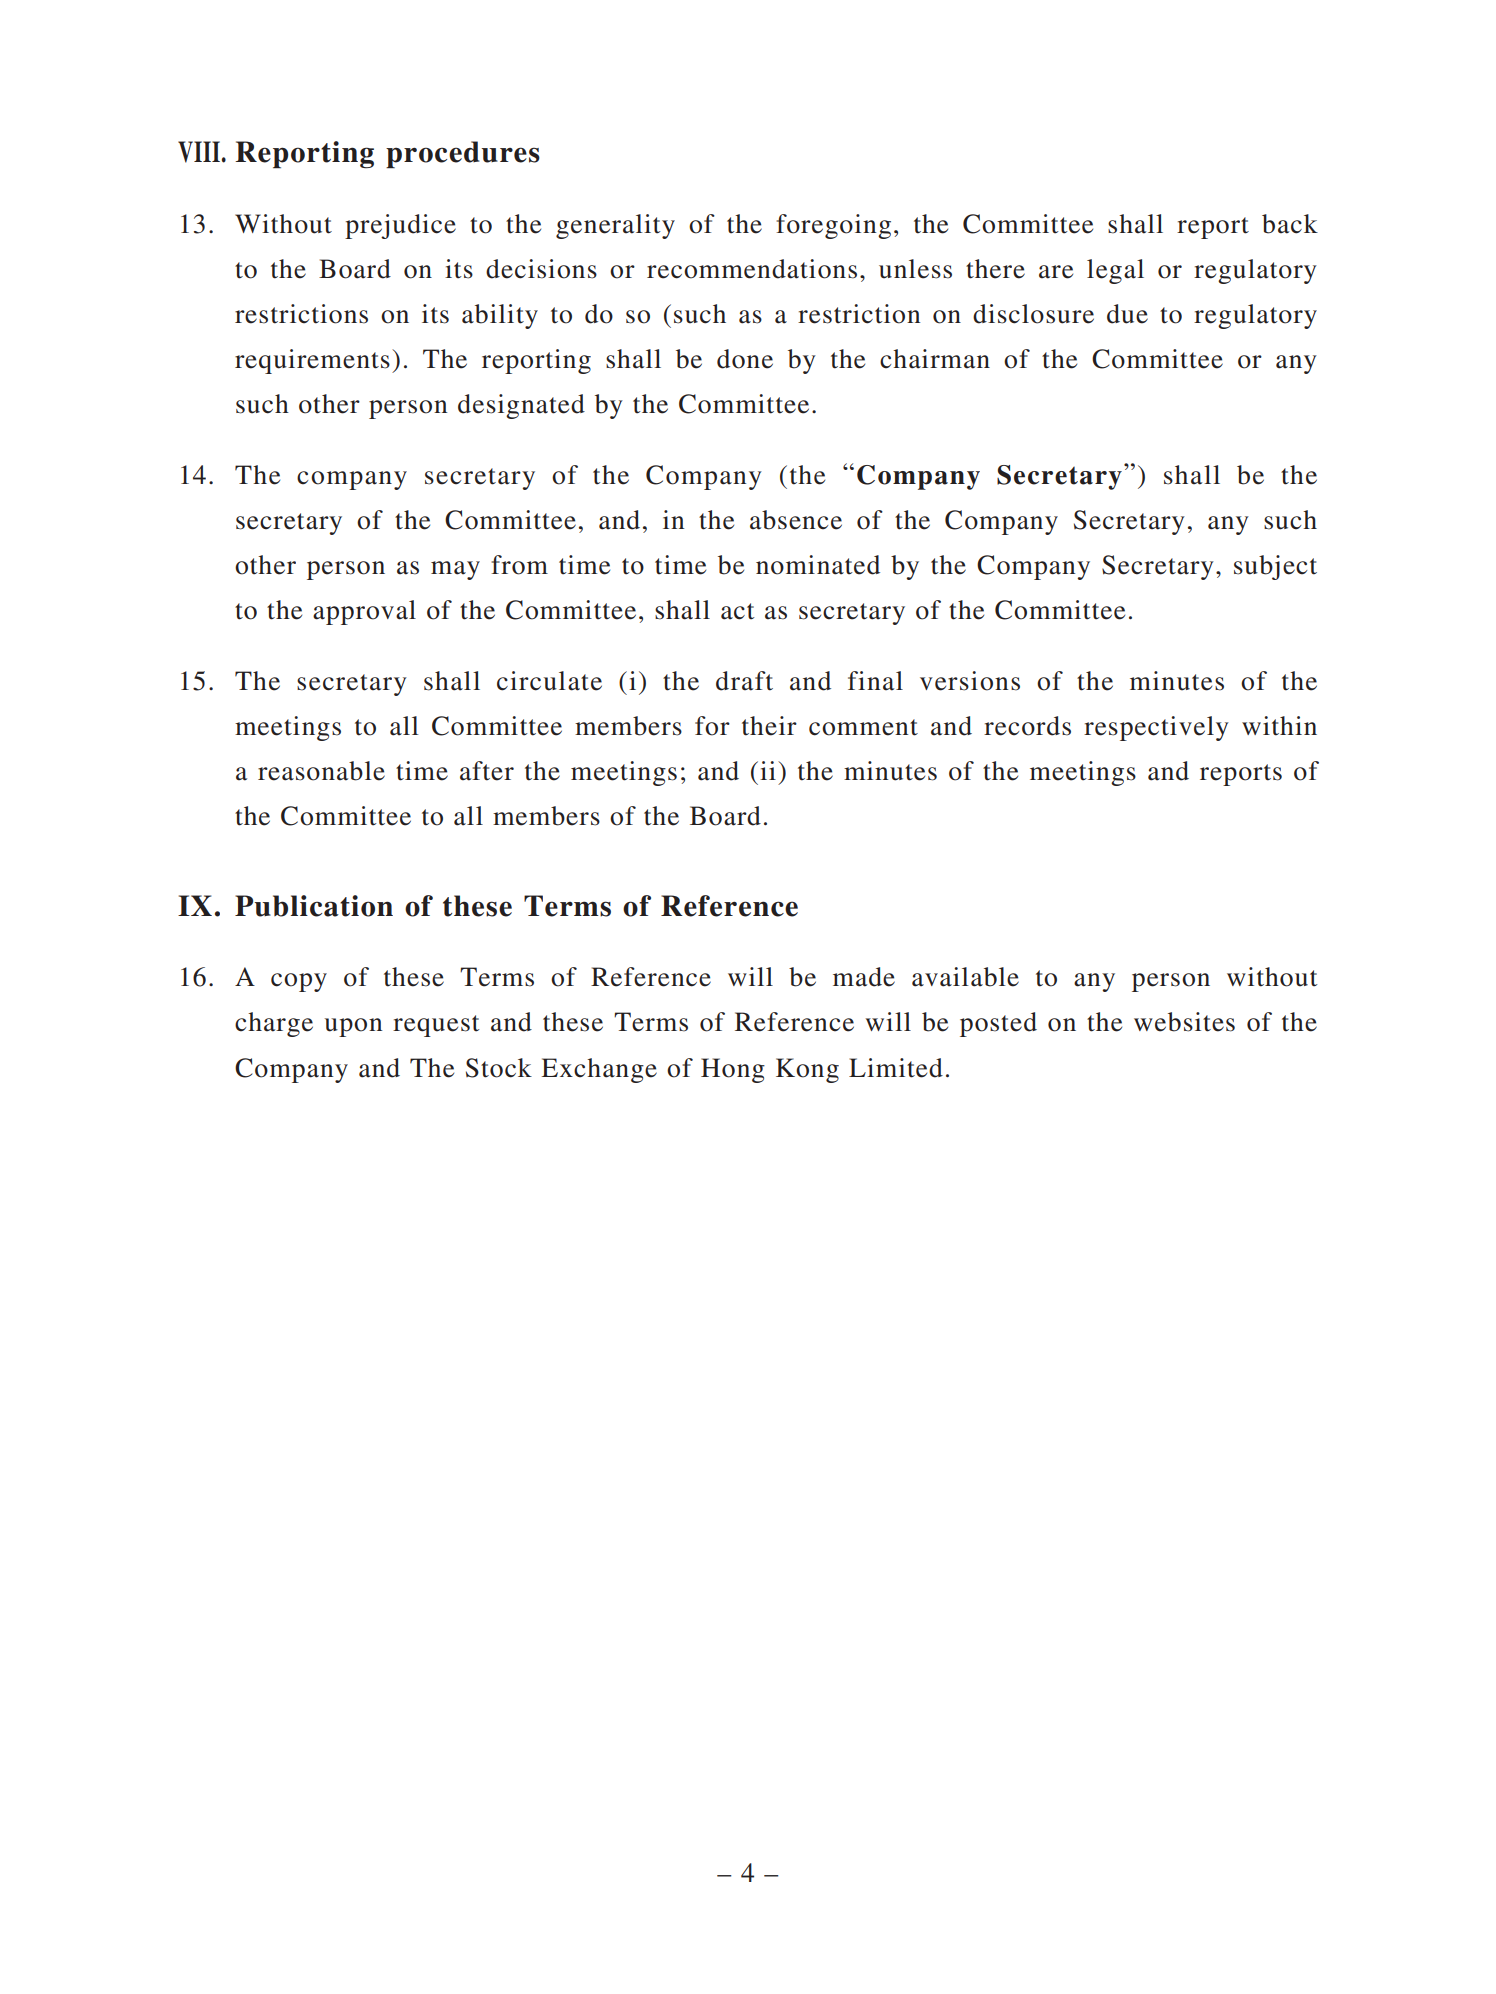 The width and height of the screenshot is (1496, 1994). I want to click on subject, so click(1275, 567).
